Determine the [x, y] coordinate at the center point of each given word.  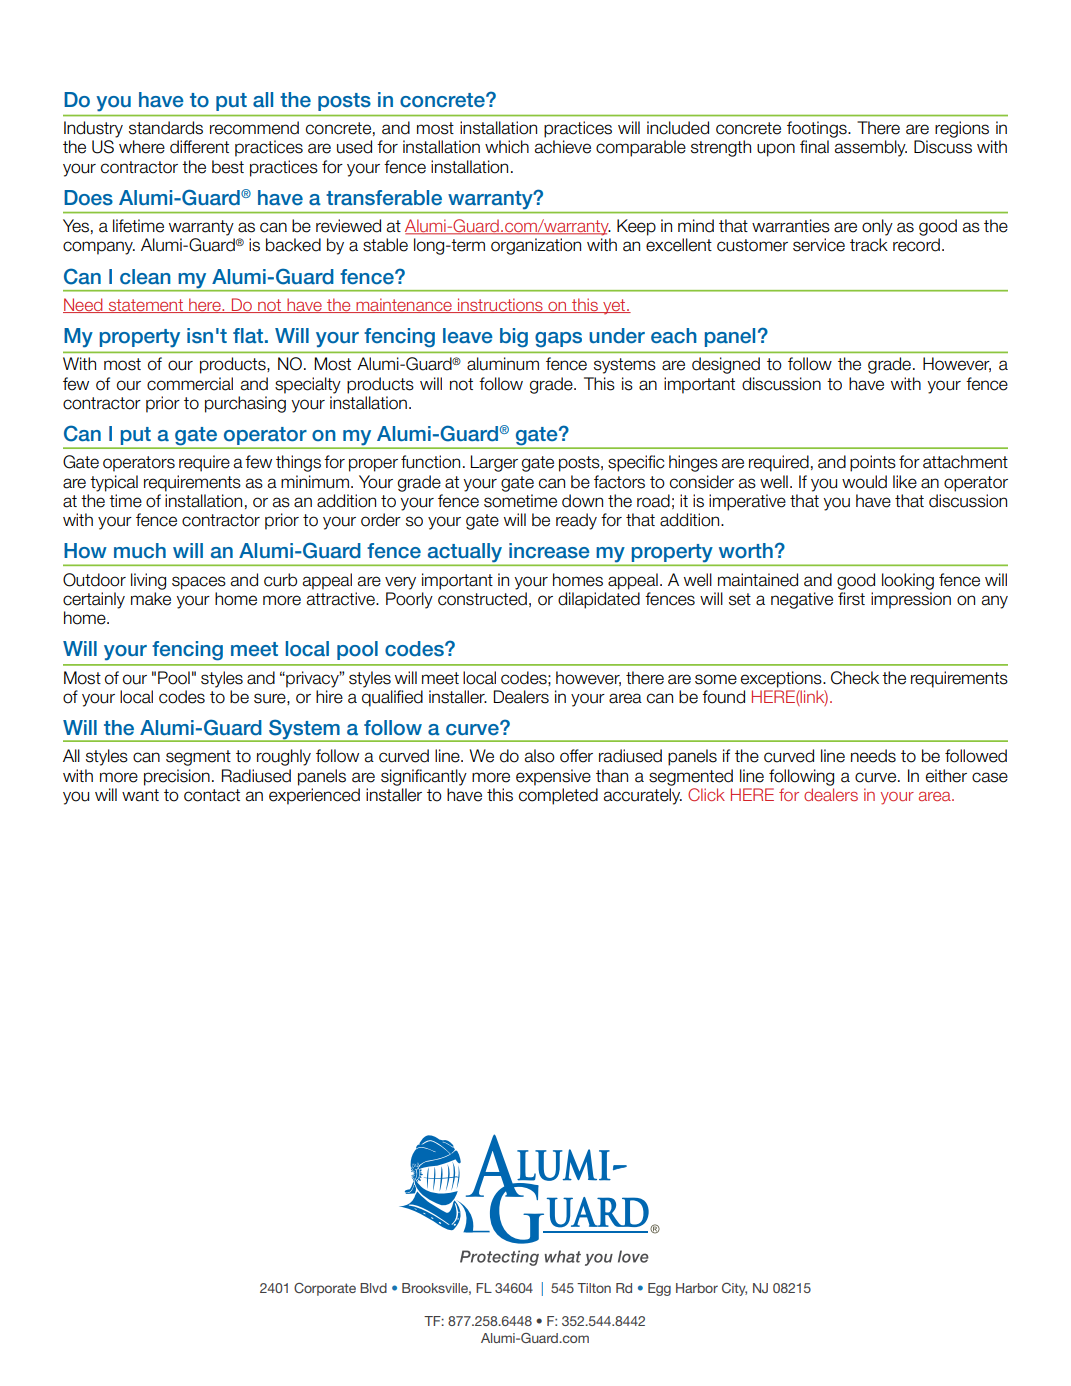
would [864, 482]
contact [212, 795]
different [199, 147]
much [140, 551]
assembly [871, 148]
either [946, 776]
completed [558, 796]
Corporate [325, 1289]
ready [576, 521]
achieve [563, 147]
